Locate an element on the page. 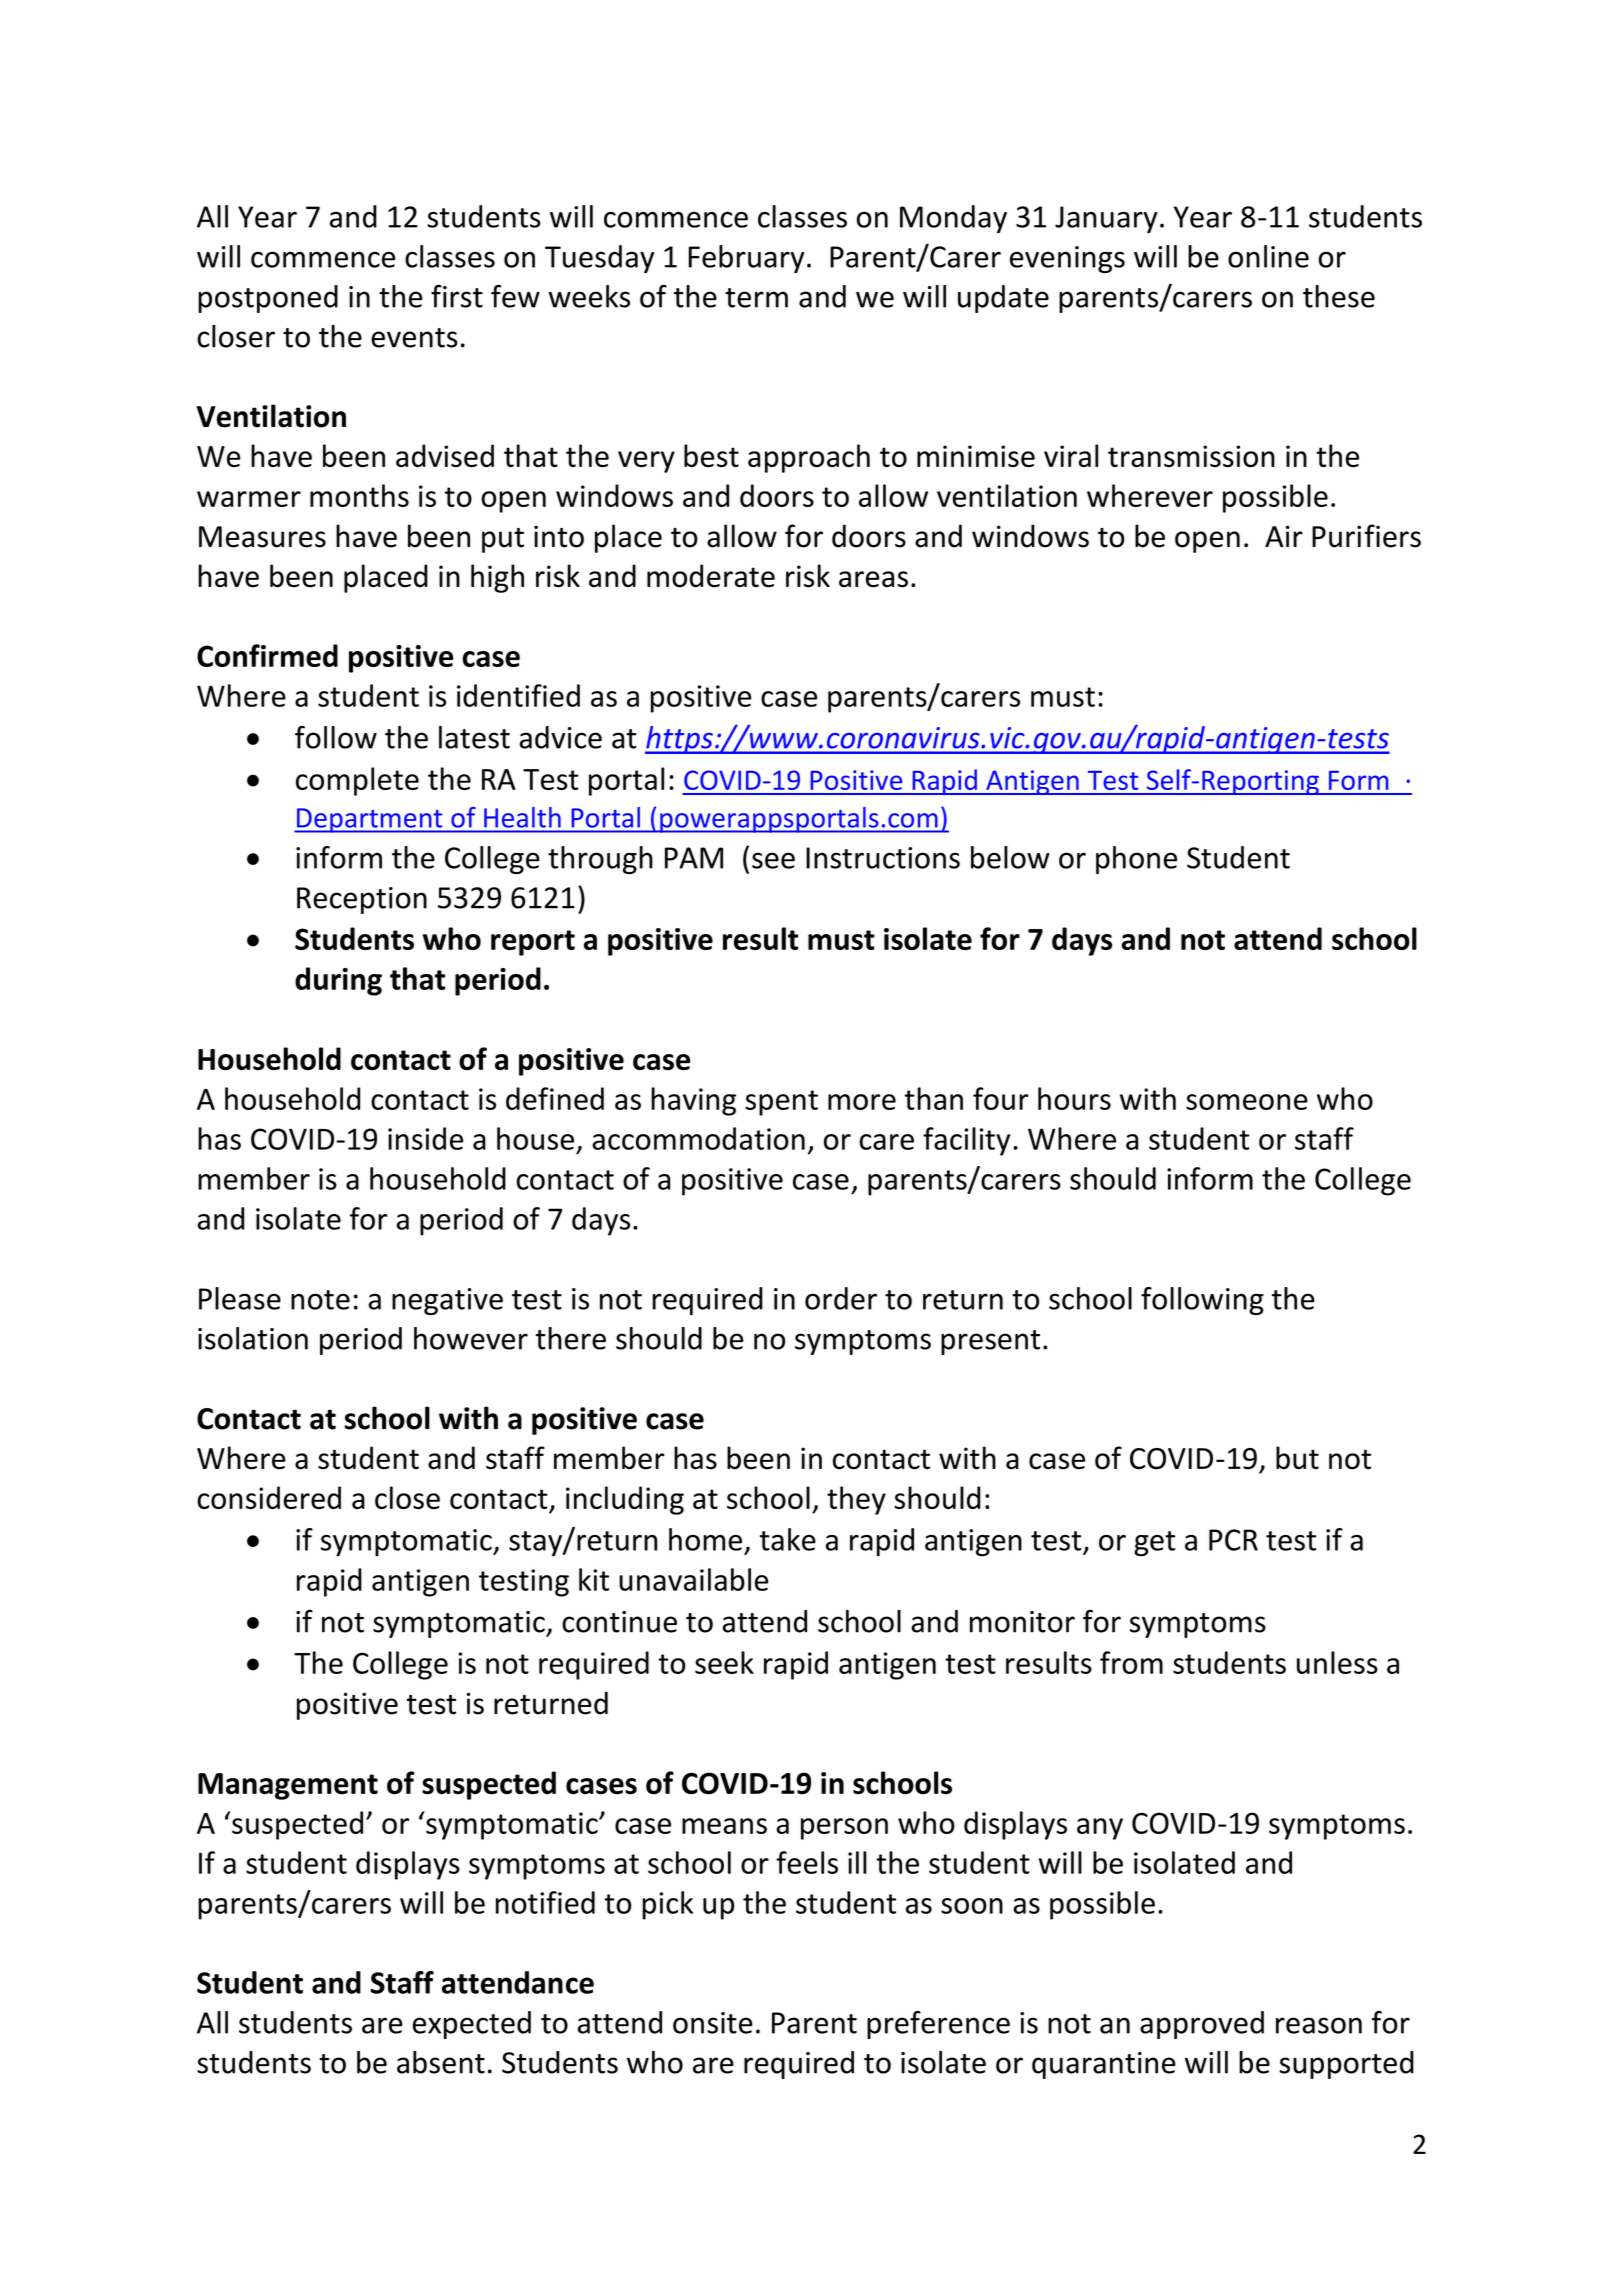  online is located at coordinates (1268, 256).
